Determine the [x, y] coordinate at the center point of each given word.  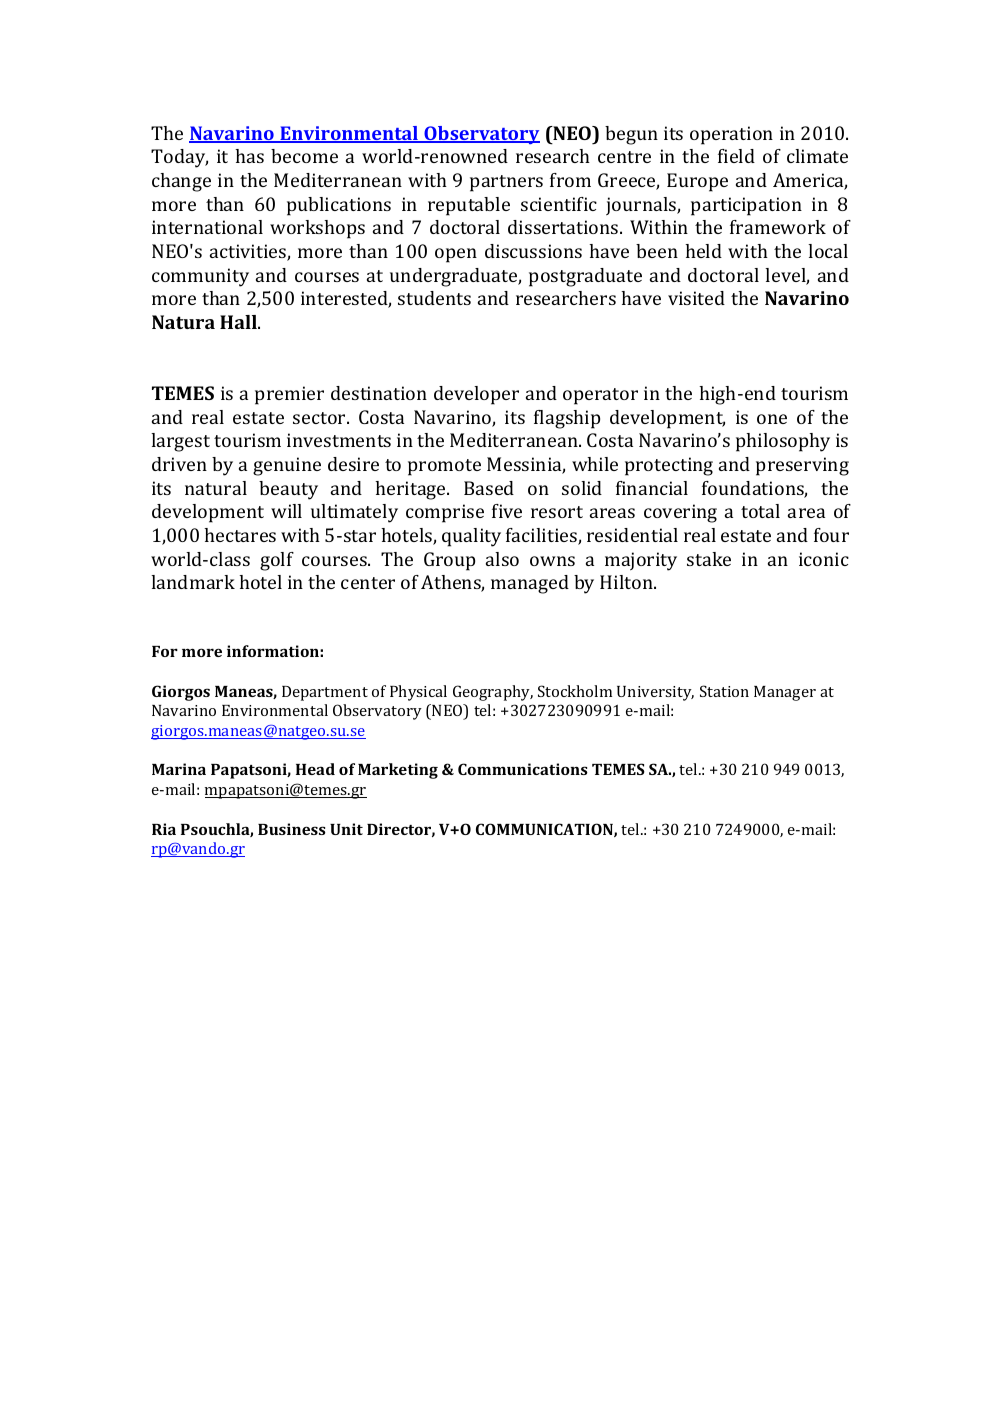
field [736, 156]
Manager [785, 693]
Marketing [398, 771]
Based [489, 488]
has [249, 156]
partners [506, 183]
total [760, 511]
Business [292, 829]
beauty [288, 490]
